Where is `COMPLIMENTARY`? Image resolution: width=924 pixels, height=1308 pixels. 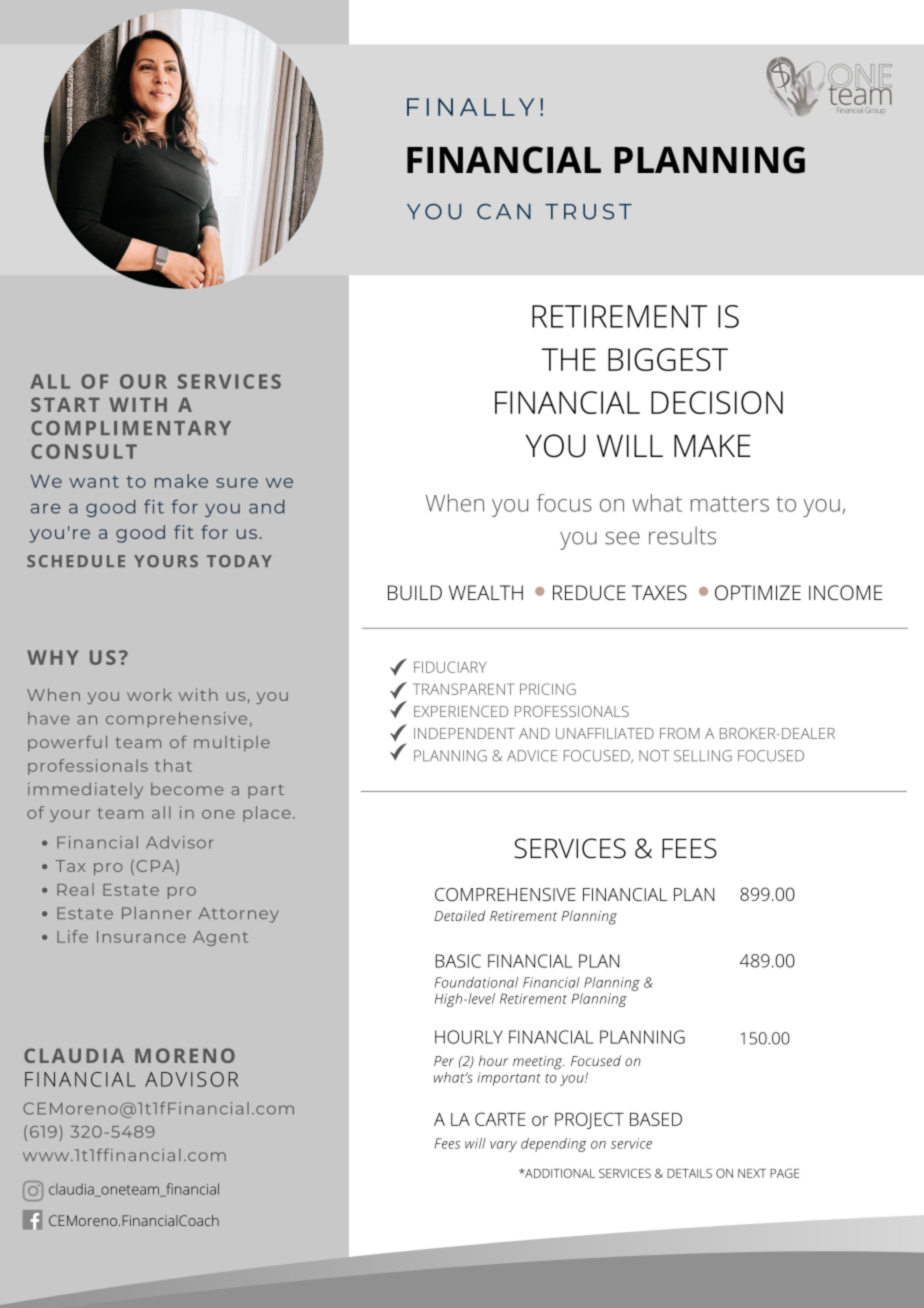
COMPLIMENTARY is located at coordinates (131, 428).
